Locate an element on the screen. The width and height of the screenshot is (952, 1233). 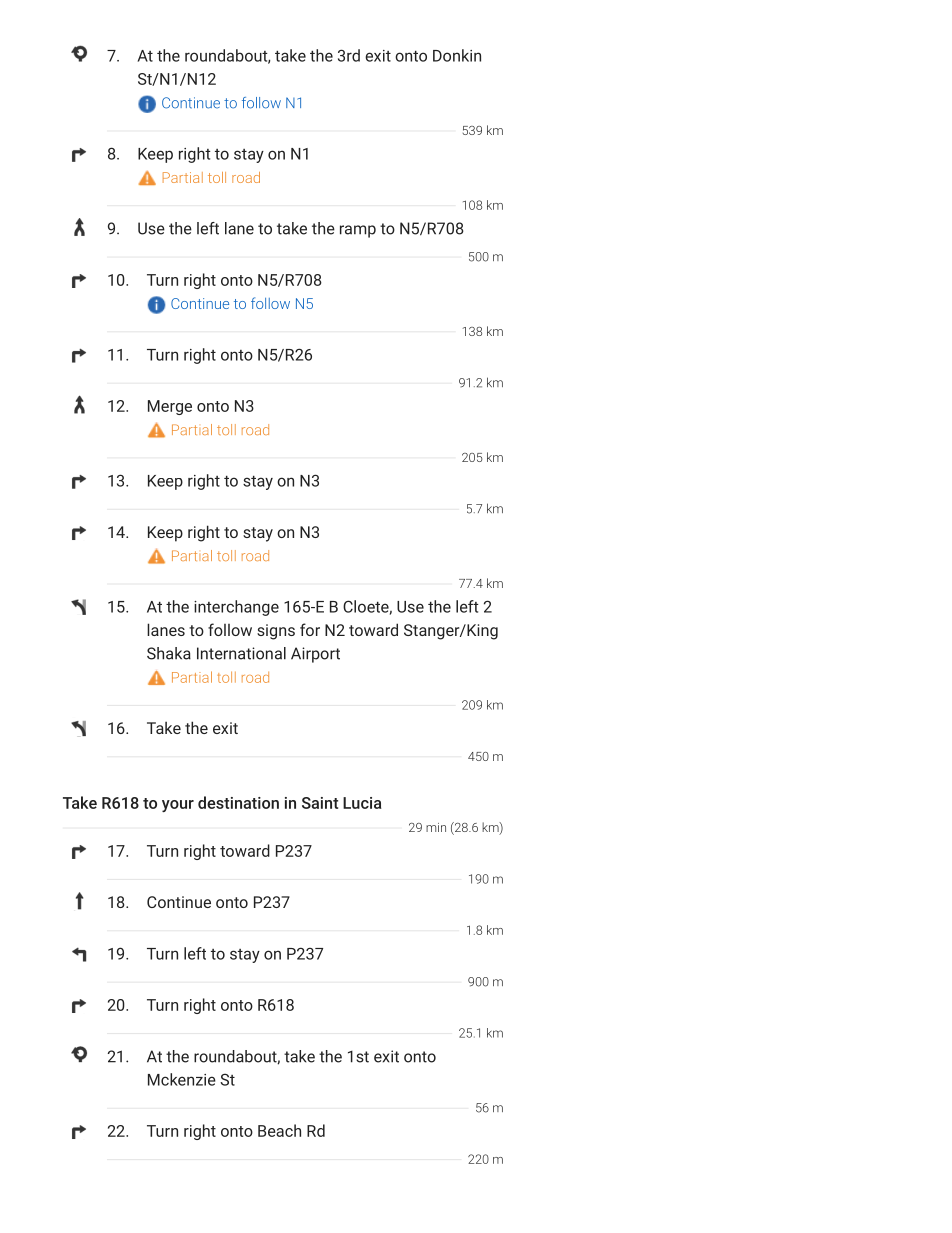
Merge is located at coordinates (170, 407).
